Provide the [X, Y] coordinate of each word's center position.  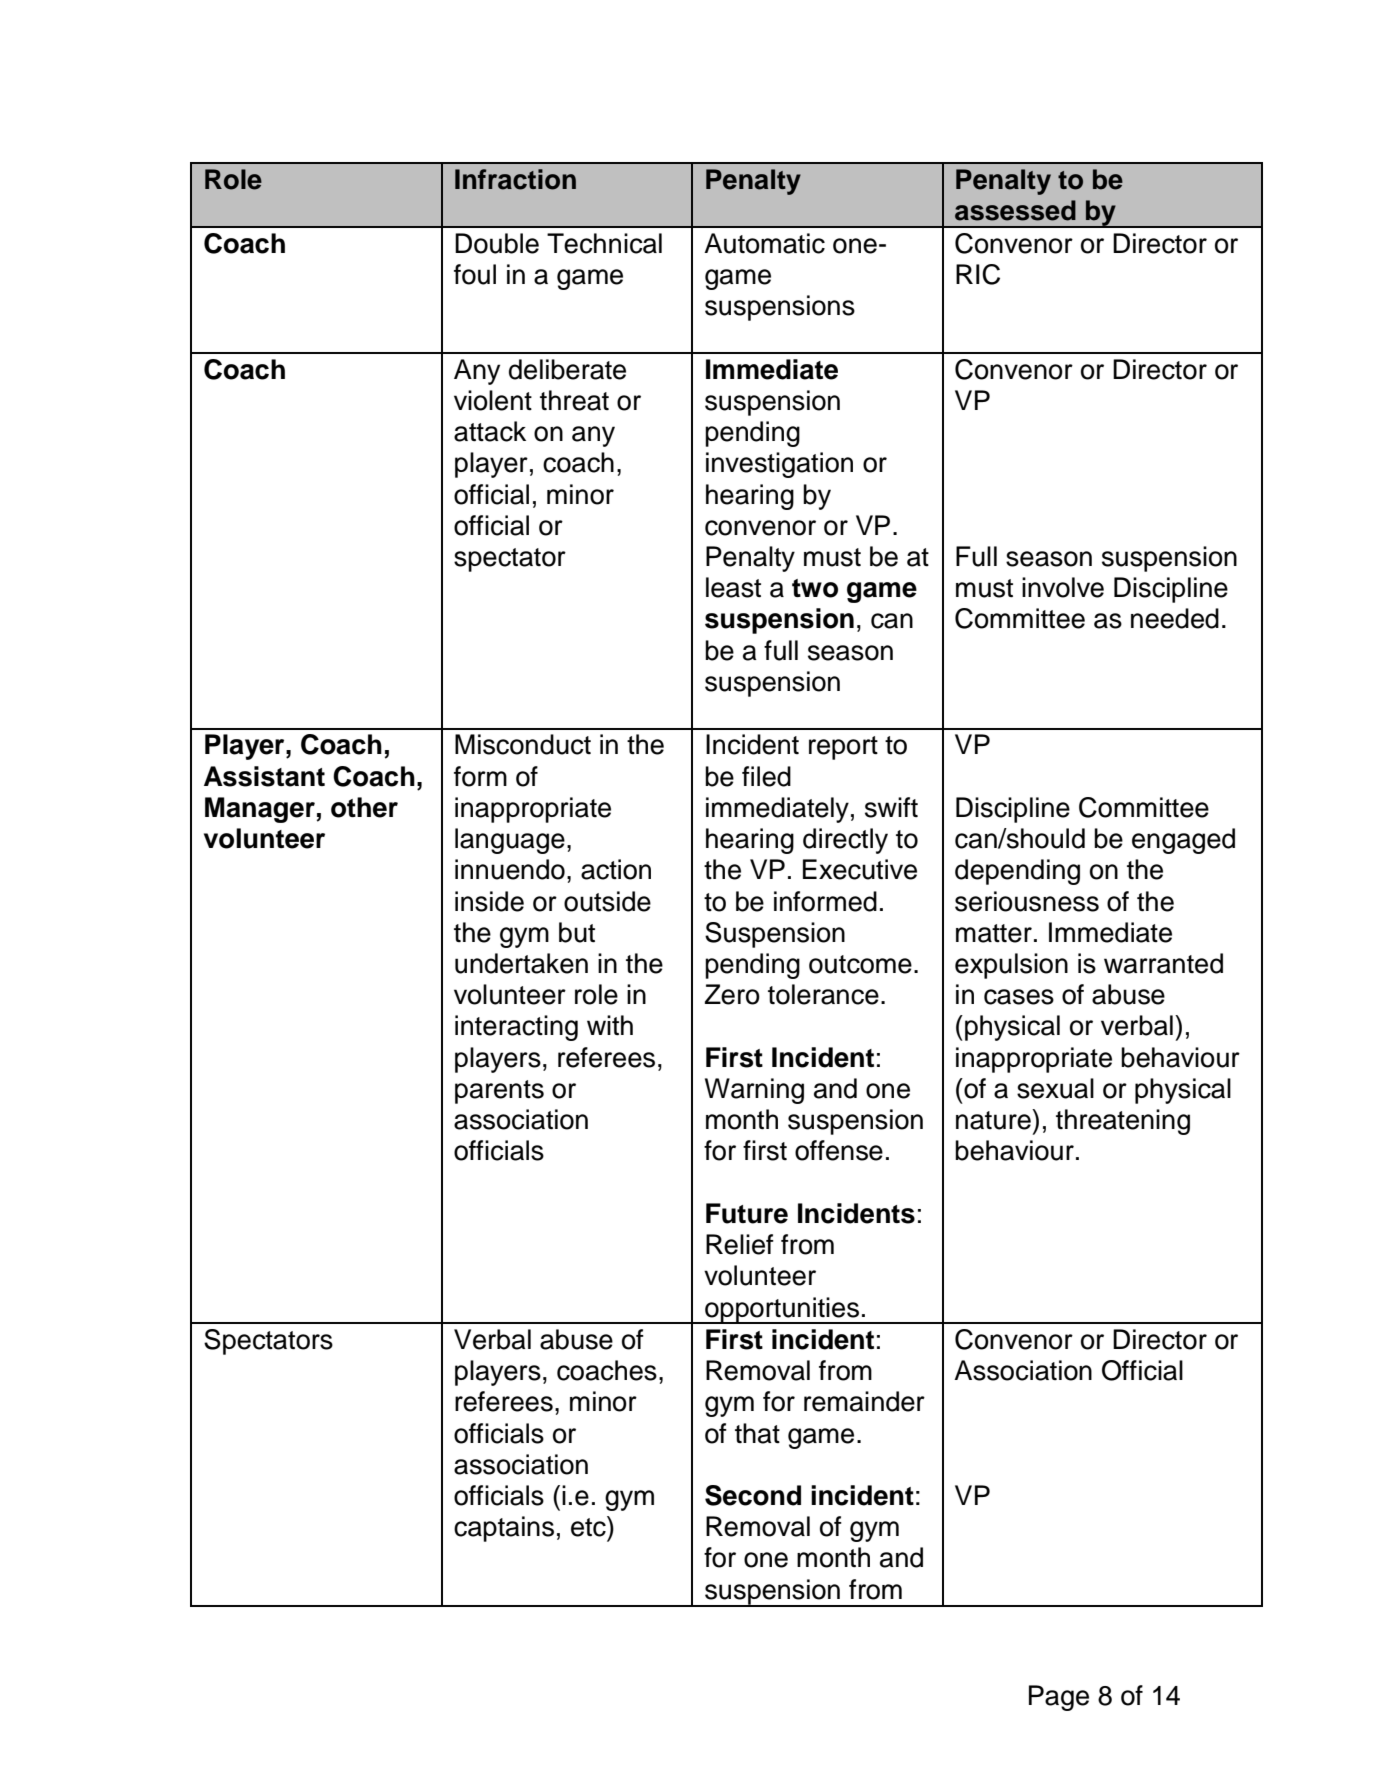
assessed [1015, 210]
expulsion [1011, 966]
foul [475, 274]
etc [589, 1526]
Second [753, 1495]
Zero [732, 994]
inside [489, 901]
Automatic [764, 243]
